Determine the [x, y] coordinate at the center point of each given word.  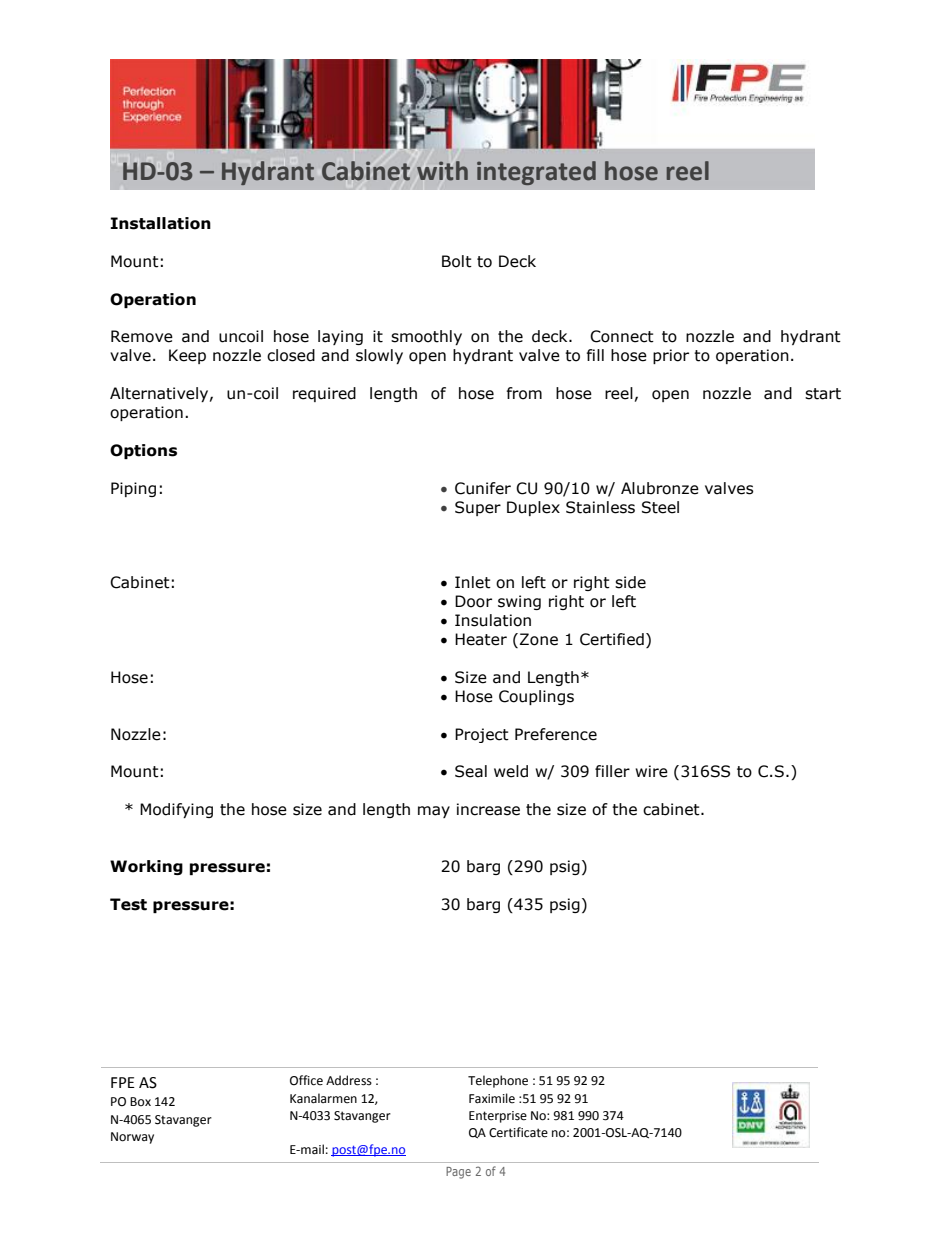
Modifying [176, 810]
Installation [161, 223]
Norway [132, 1138]
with [442, 171]
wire [651, 771]
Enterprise [498, 1117]
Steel [660, 507]
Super [478, 508]
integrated [536, 173]
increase [488, 809]
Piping [133, 489]
